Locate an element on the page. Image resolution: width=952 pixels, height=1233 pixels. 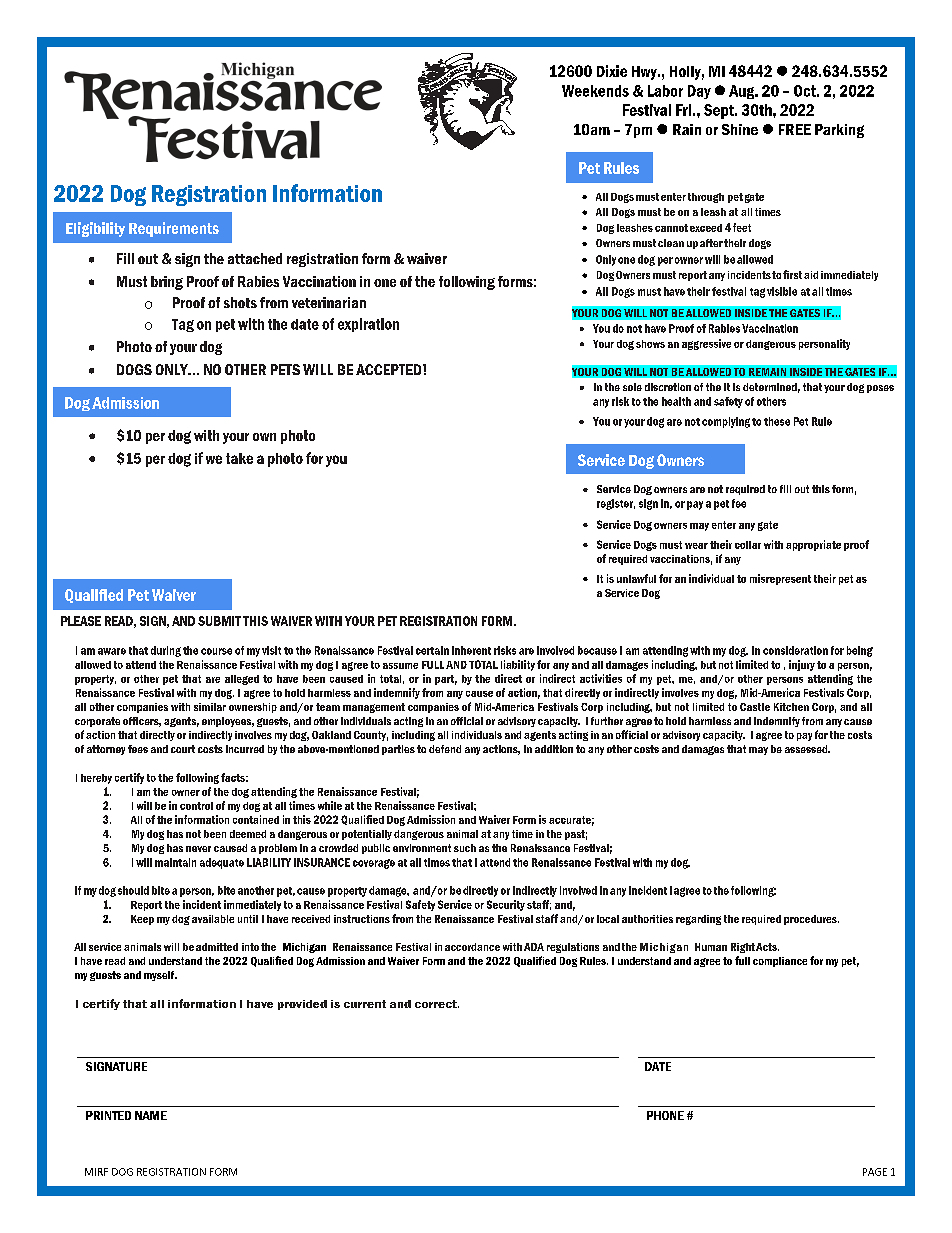
NAME is located at coordinates (151, 1115).
